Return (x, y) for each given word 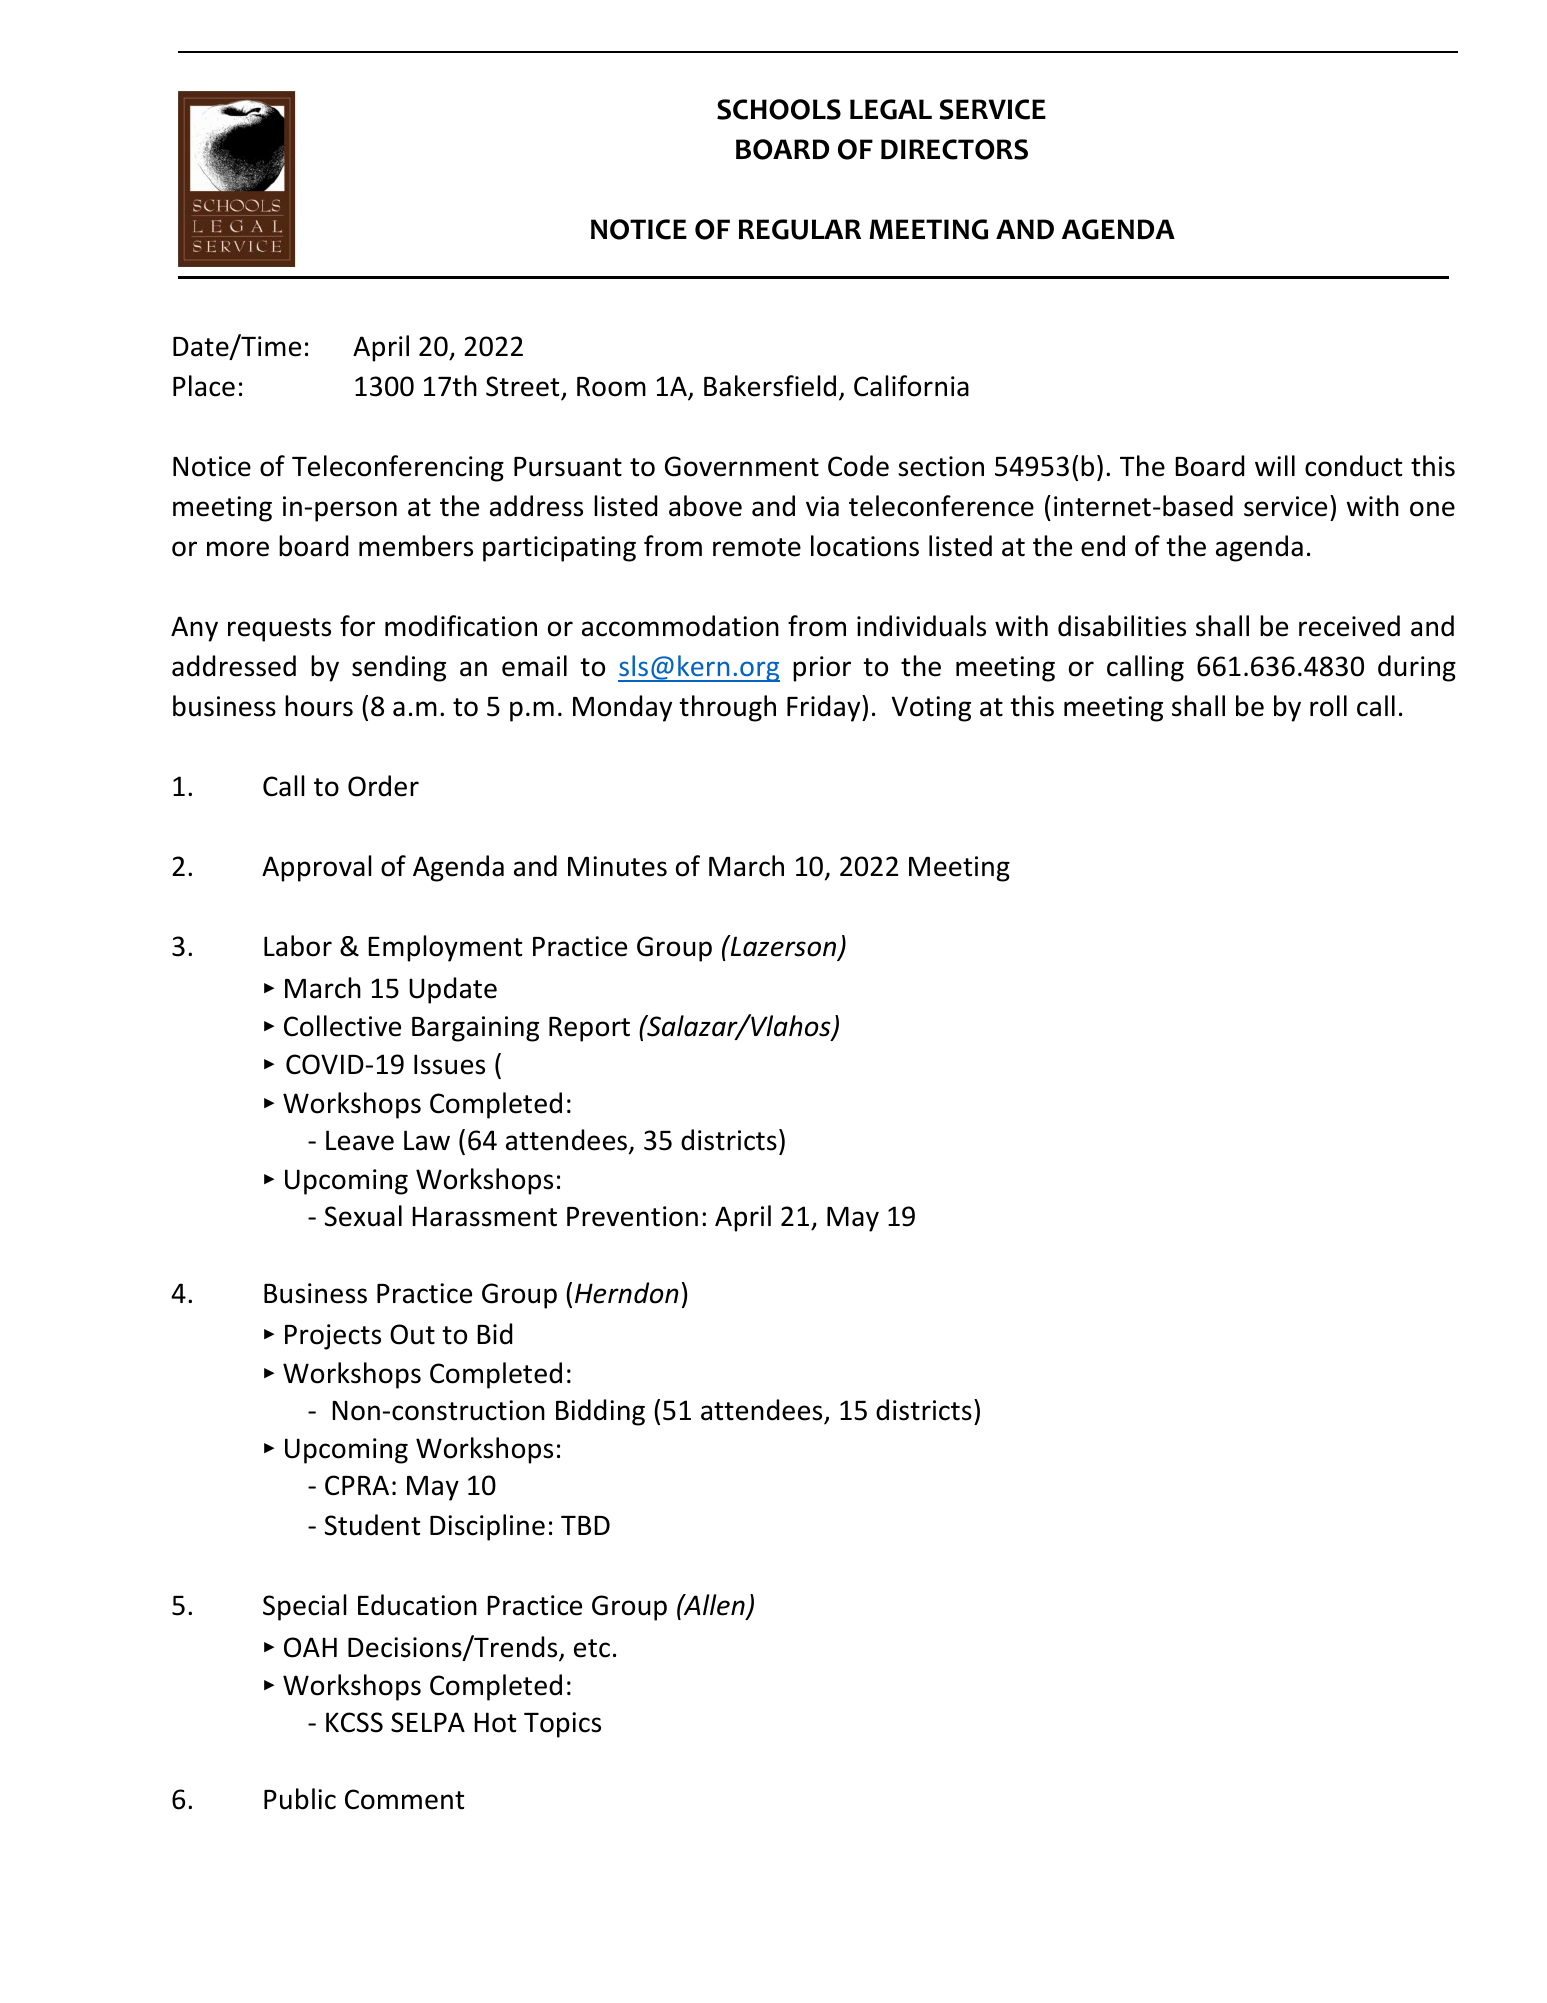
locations (865, 546)
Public (300, 1799)
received (1349, 626)
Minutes (617, 866)
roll (1328, 706)
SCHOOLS (779, 109)
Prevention (632, 1216)
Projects (333, 1337)
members (416, 546)
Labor (298, 946)
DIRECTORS (954, 149)
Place (204, 386)
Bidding (600, 1412)
